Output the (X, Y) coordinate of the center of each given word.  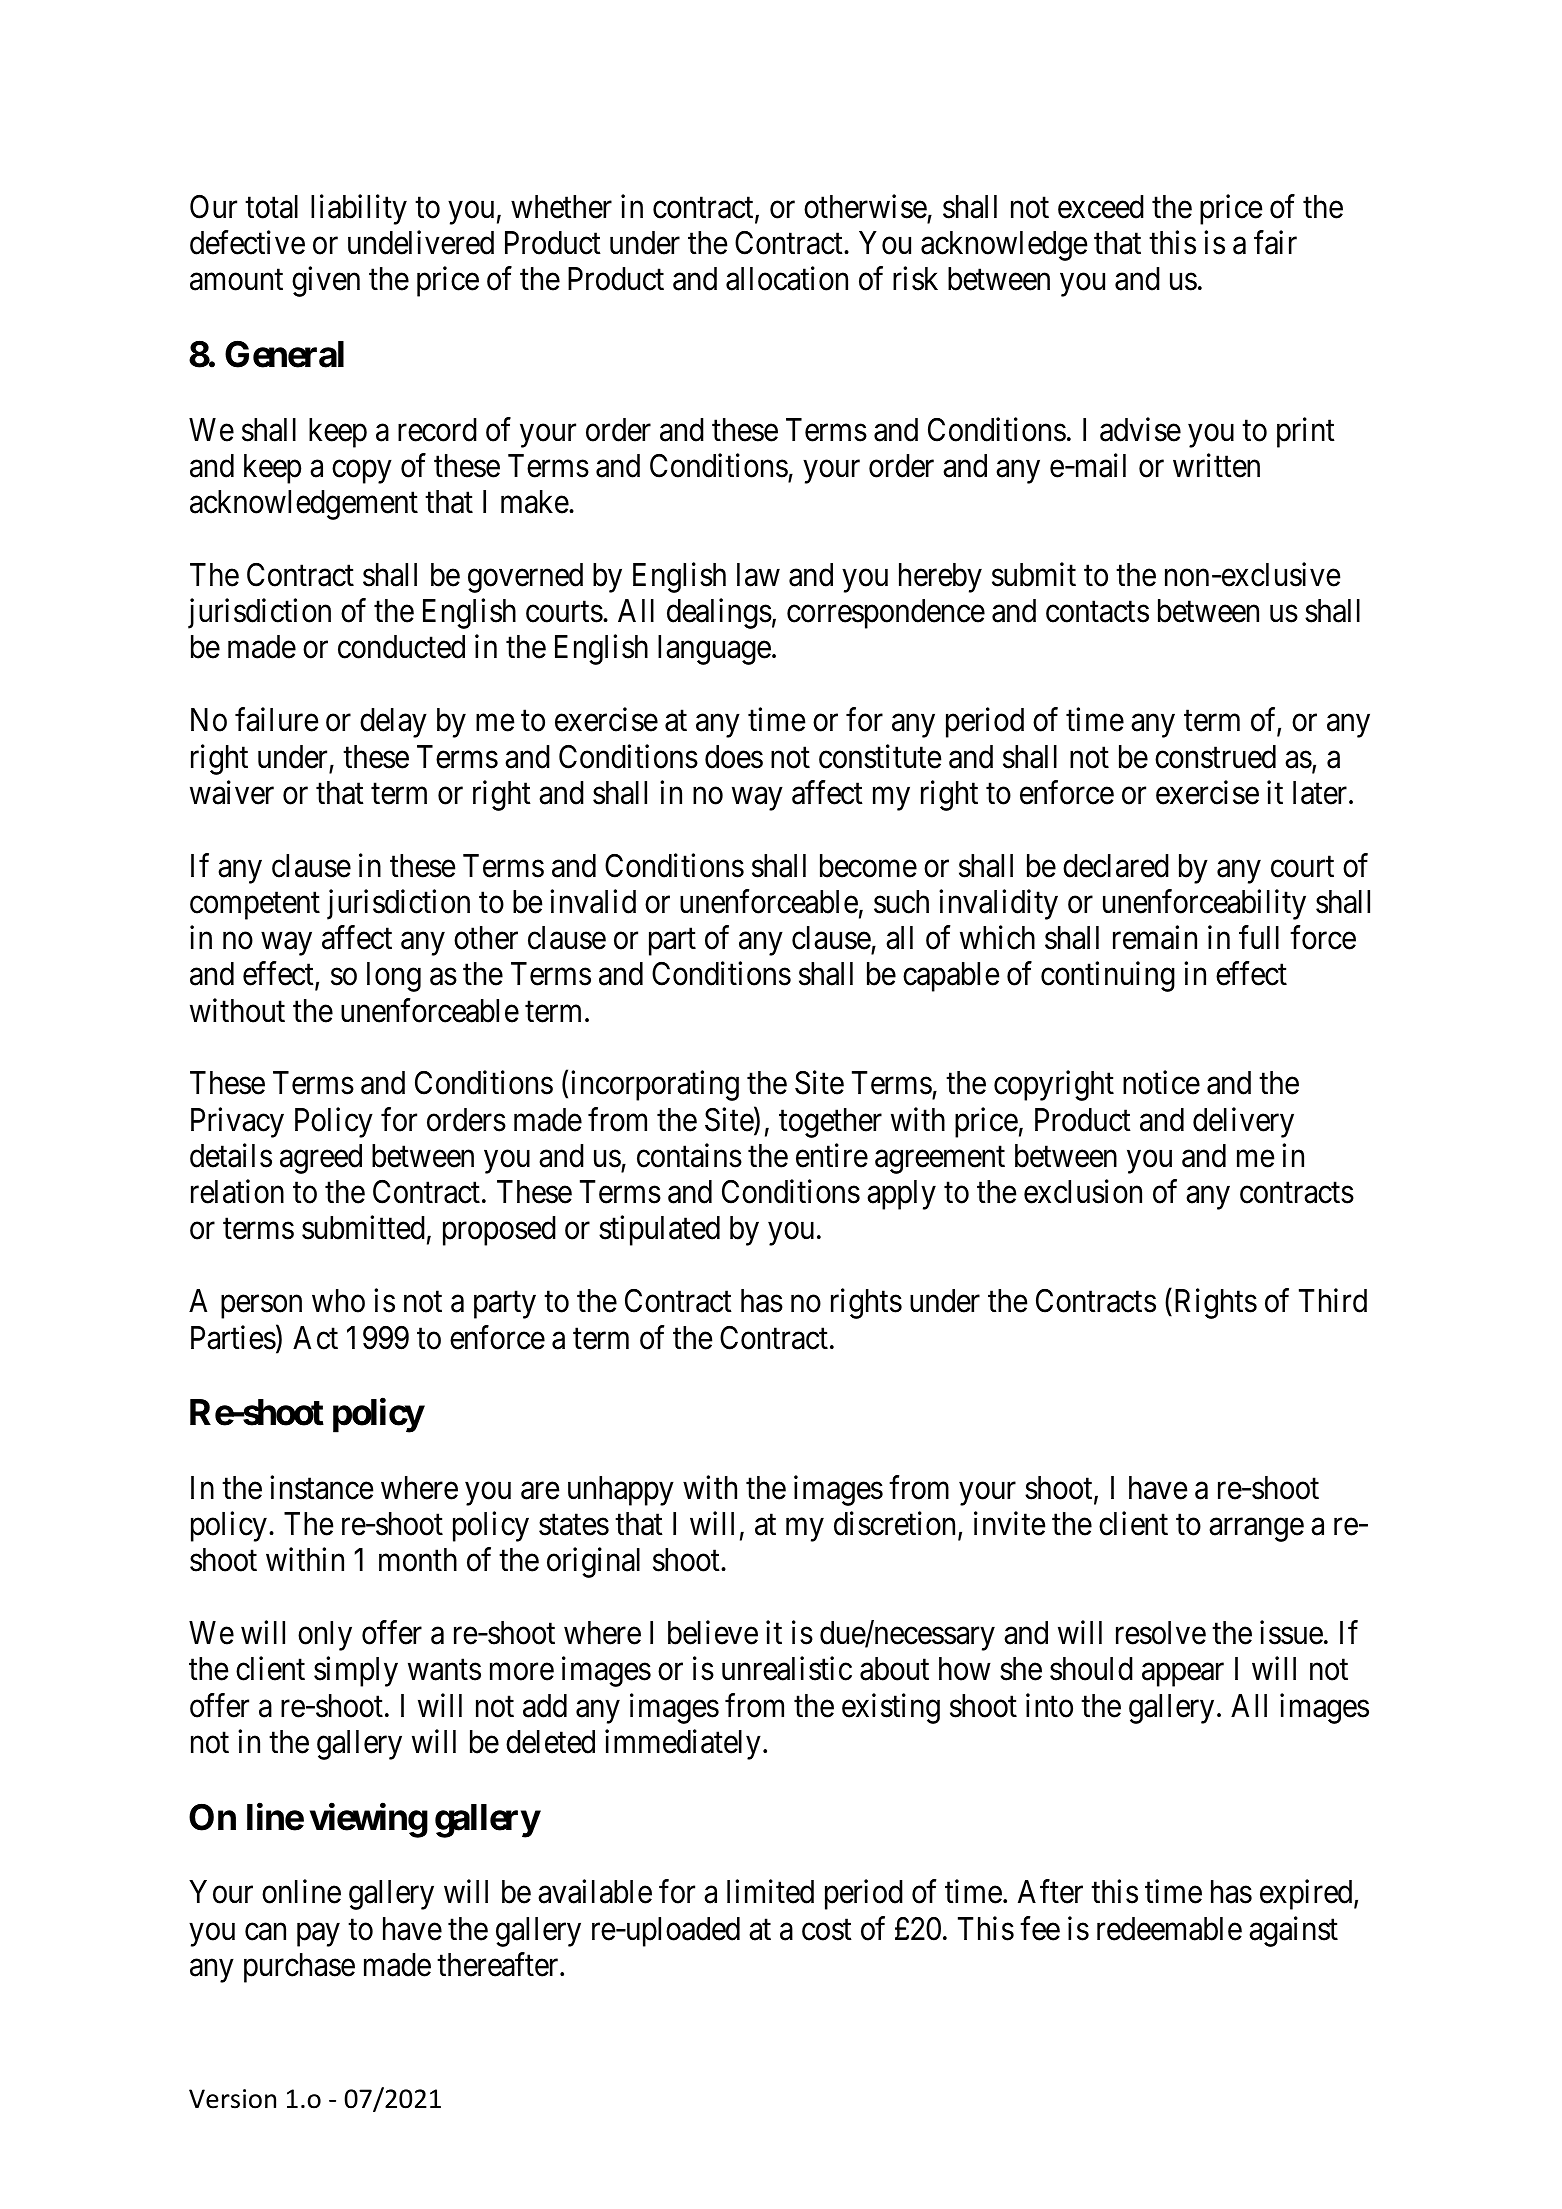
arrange (1256, 1530)
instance (321, 1487)
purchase (299, 1968)
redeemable (1169, 1929)
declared (1116, 866)
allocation (787, 279)
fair (1275, 242)
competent (255, 906)
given (326, 282)
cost (827, 1930)
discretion (896, 1525)
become (868, 866)
